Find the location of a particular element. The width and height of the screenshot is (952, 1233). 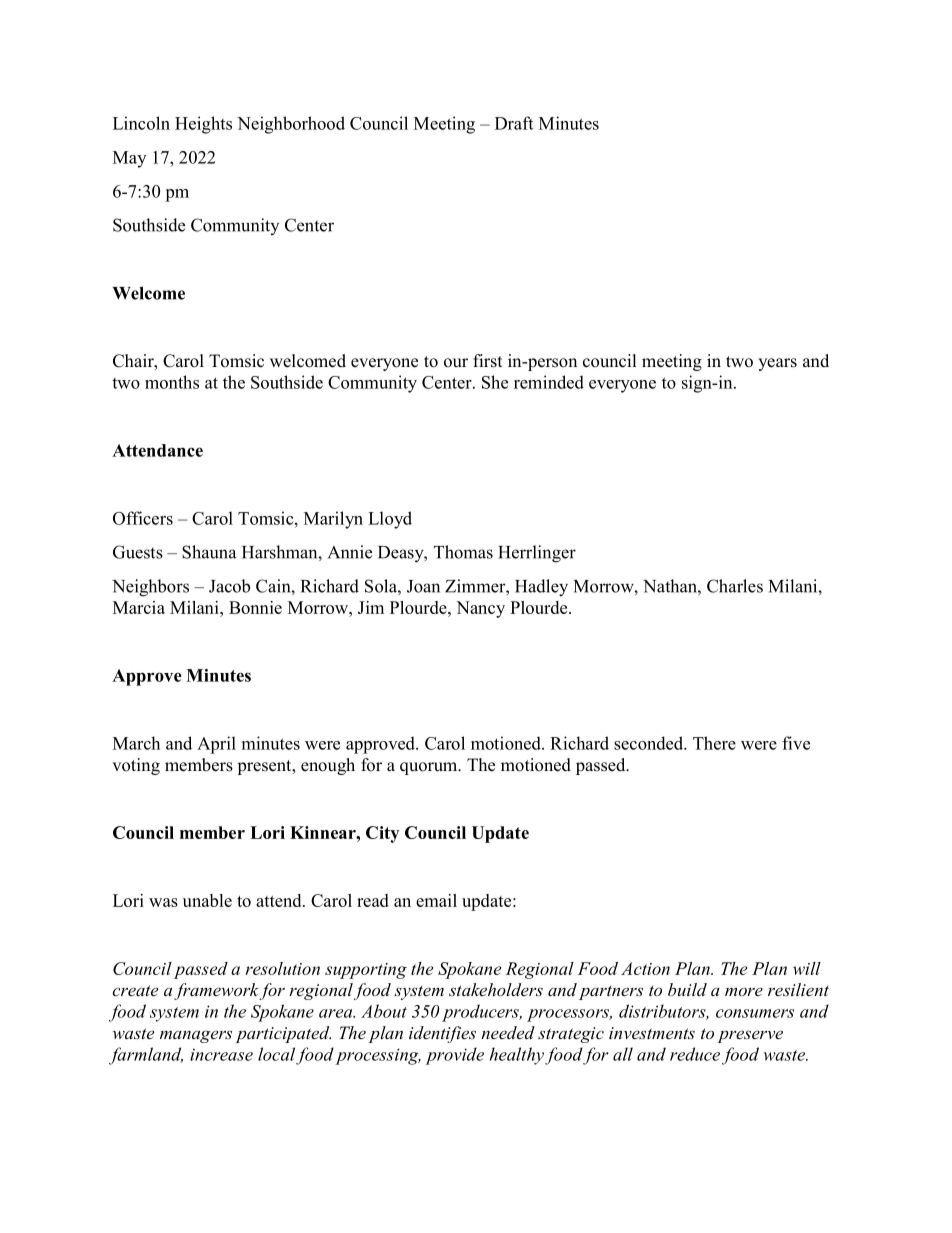

producers is located at coordinates (481, 1013).
